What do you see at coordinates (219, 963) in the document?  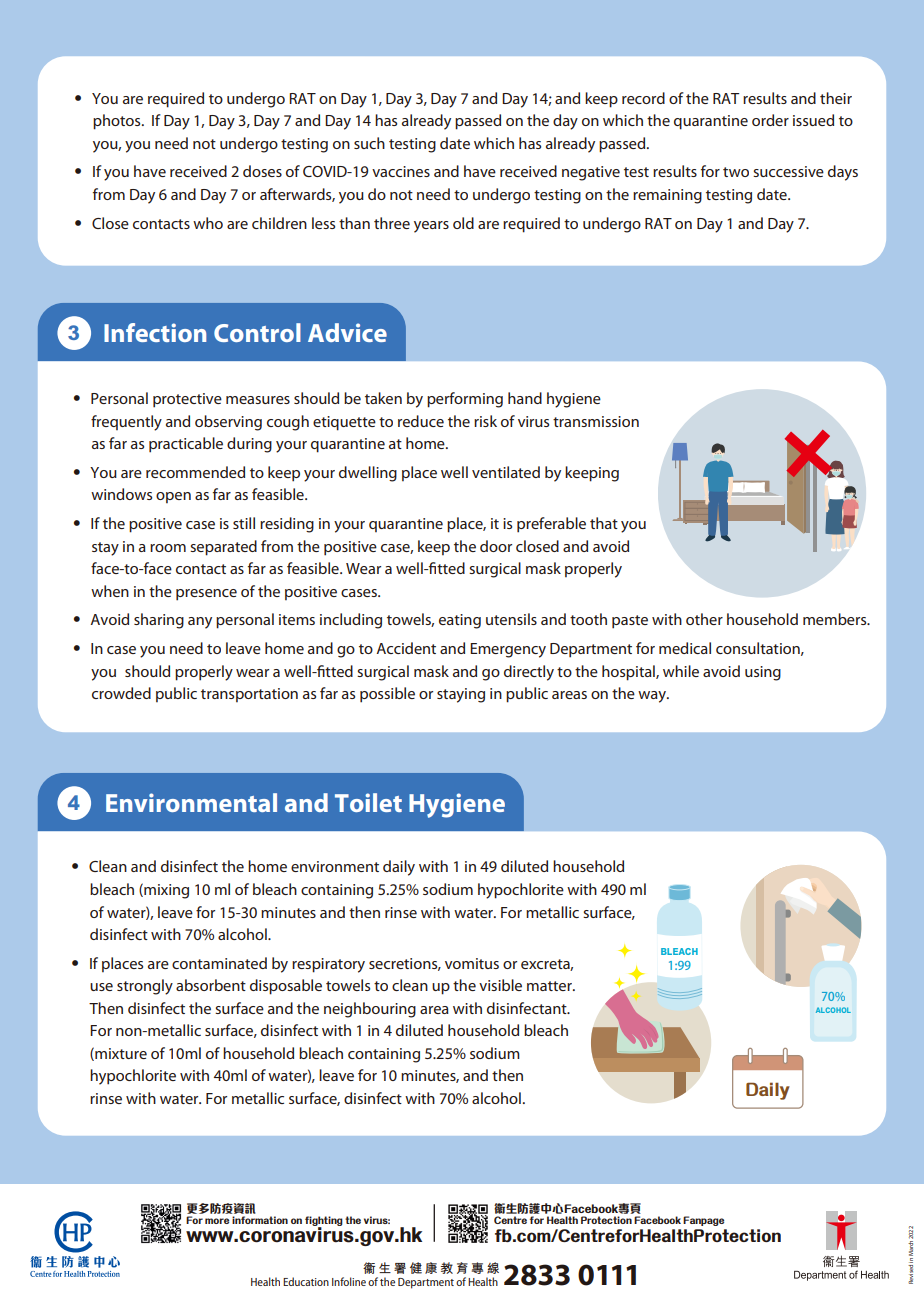 I see `contaminated` at bounding box center [219, 963].
